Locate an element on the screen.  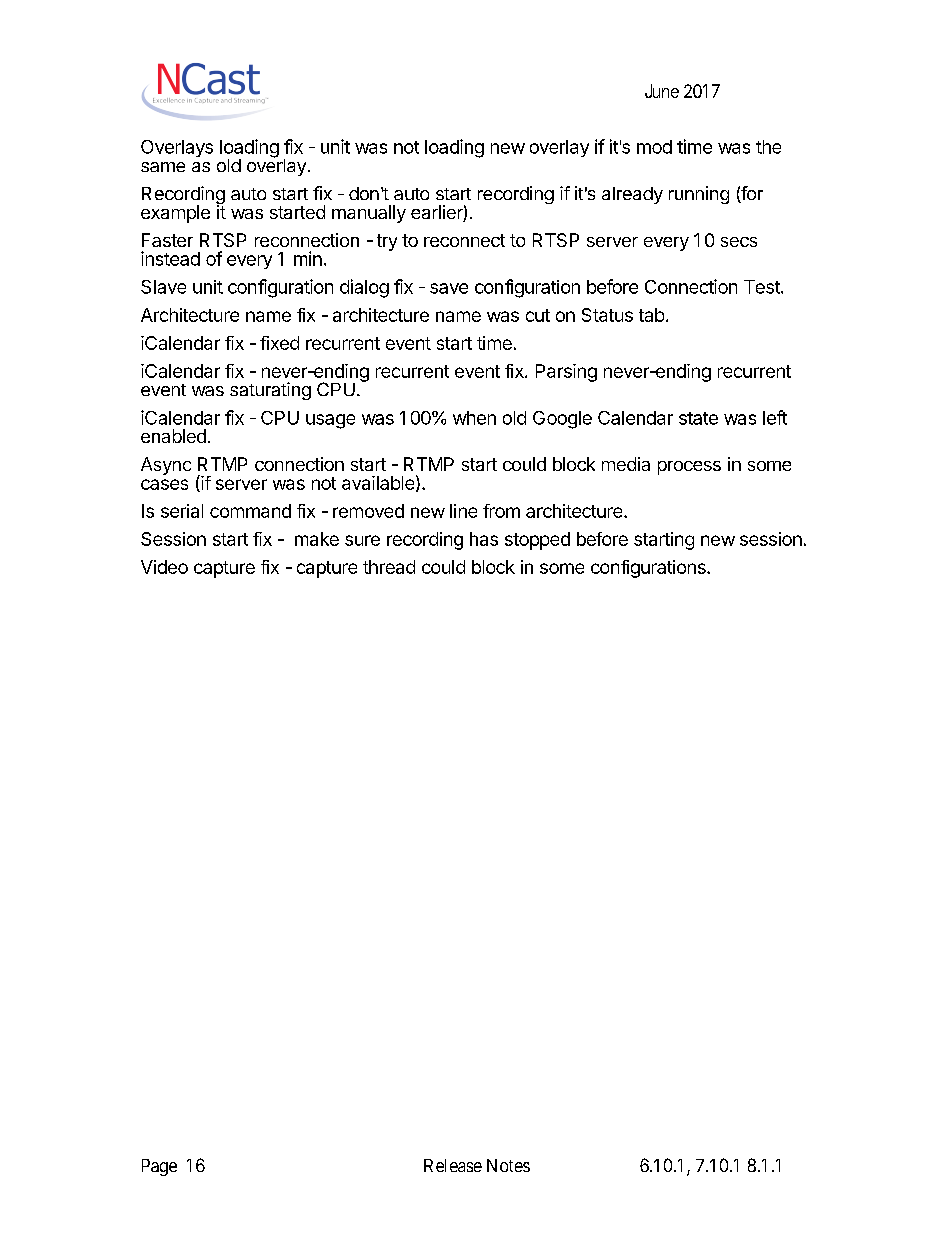
Page is located at coordinates (159, 1167).
